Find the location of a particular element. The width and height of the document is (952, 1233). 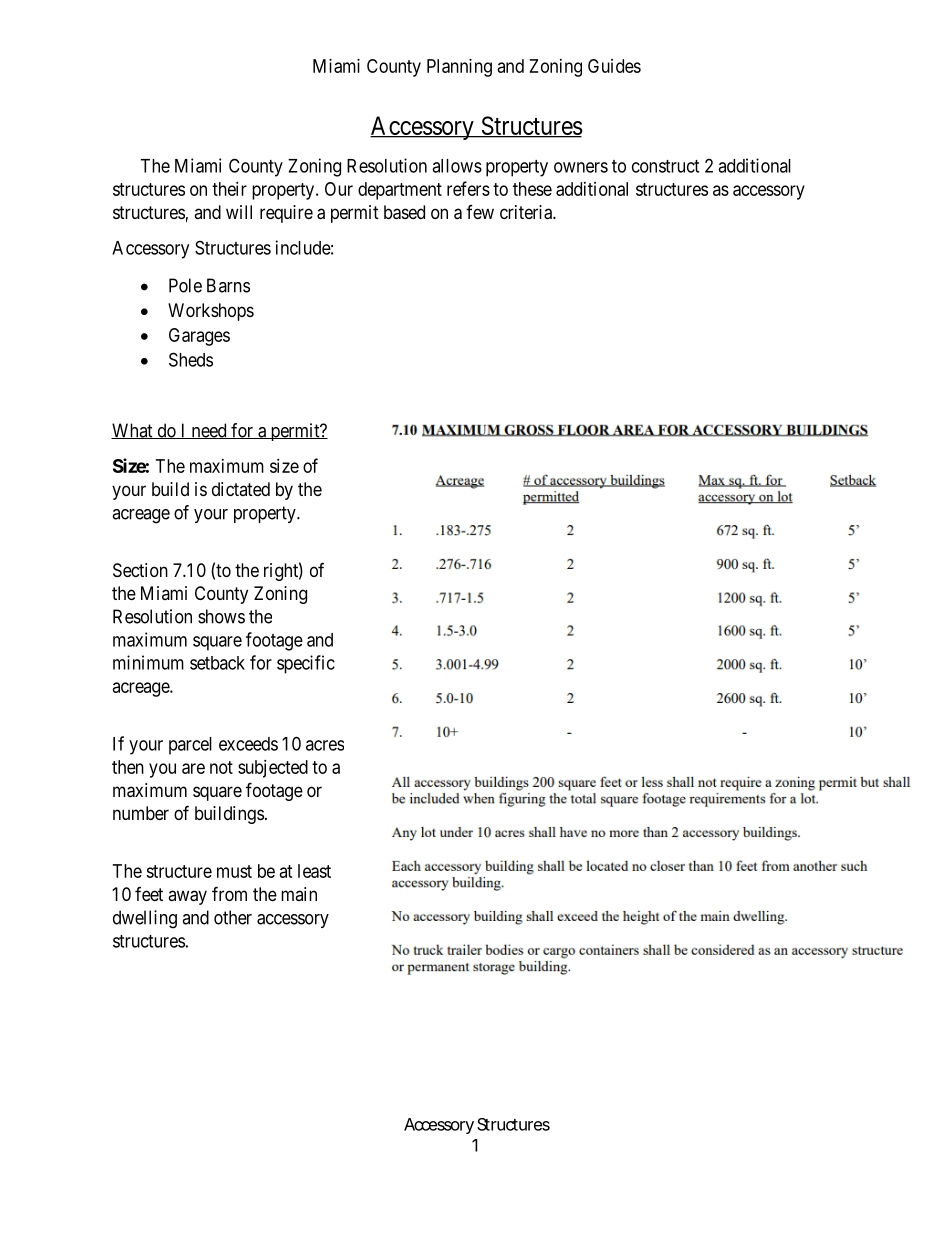

criteria is located at coordinates (527, 212).
